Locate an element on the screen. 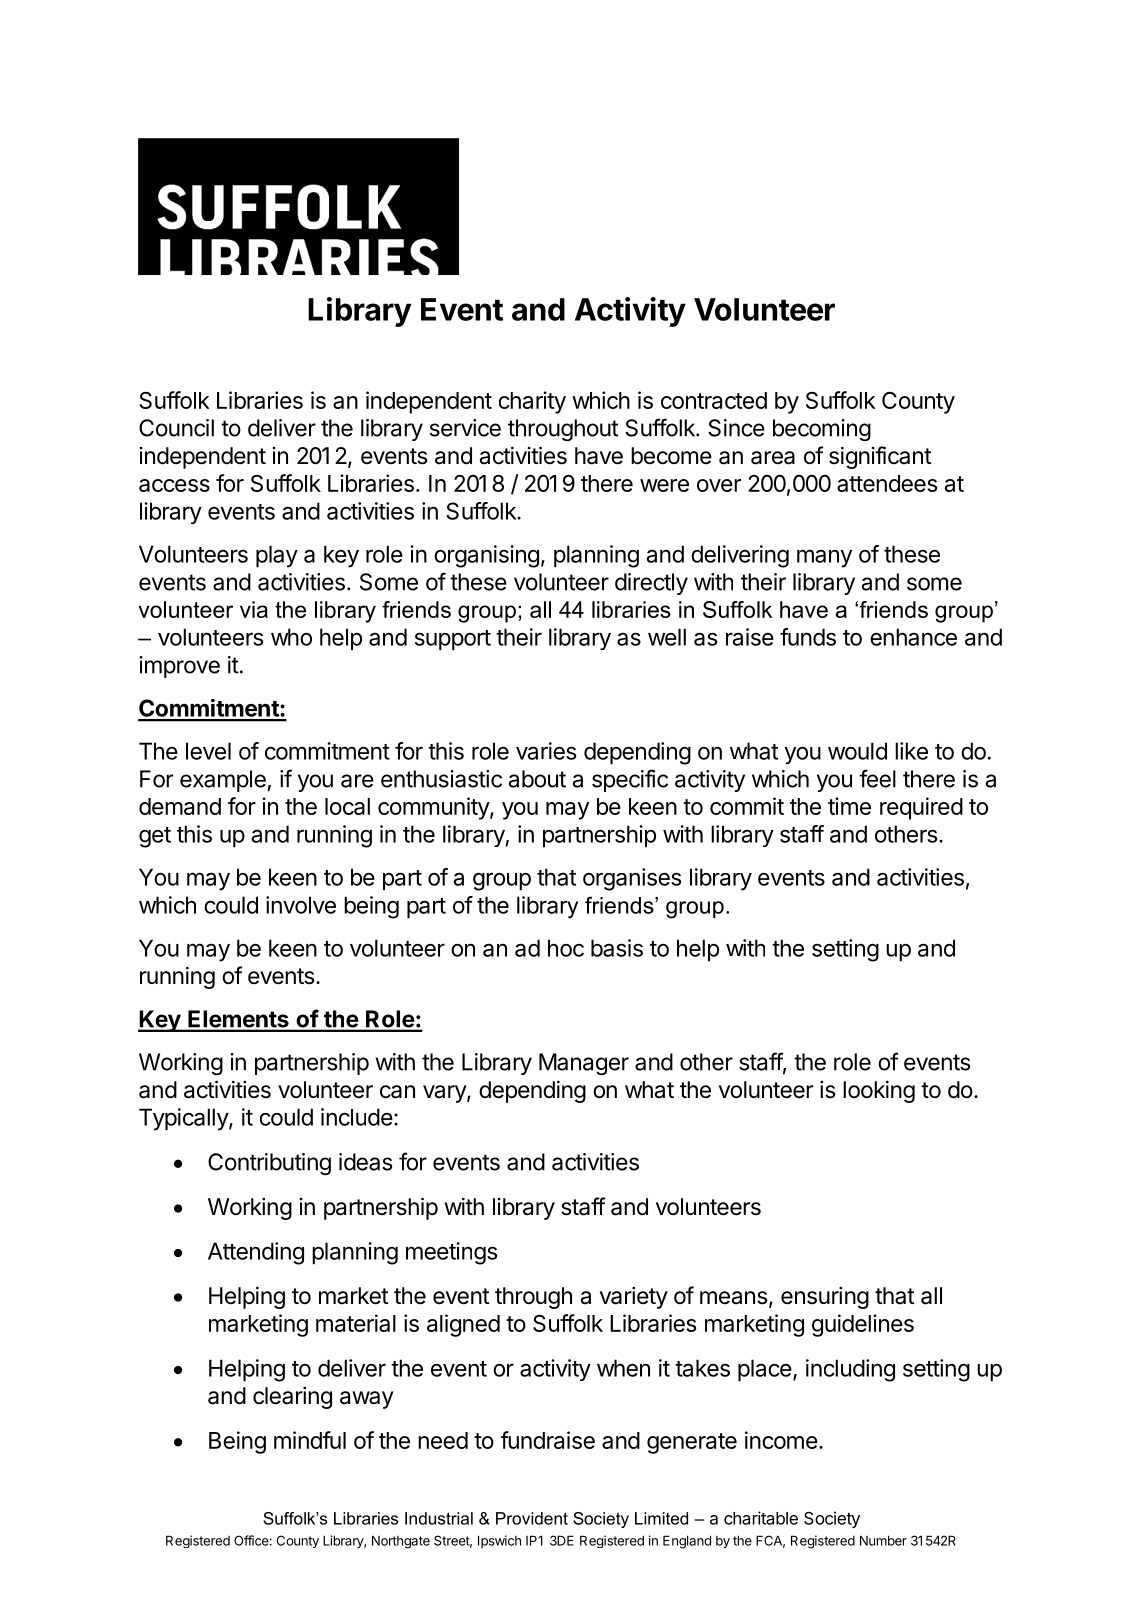 The height and width of the screenshot is (1616, 1142). mindful is located at coordinates (310, 1440).
